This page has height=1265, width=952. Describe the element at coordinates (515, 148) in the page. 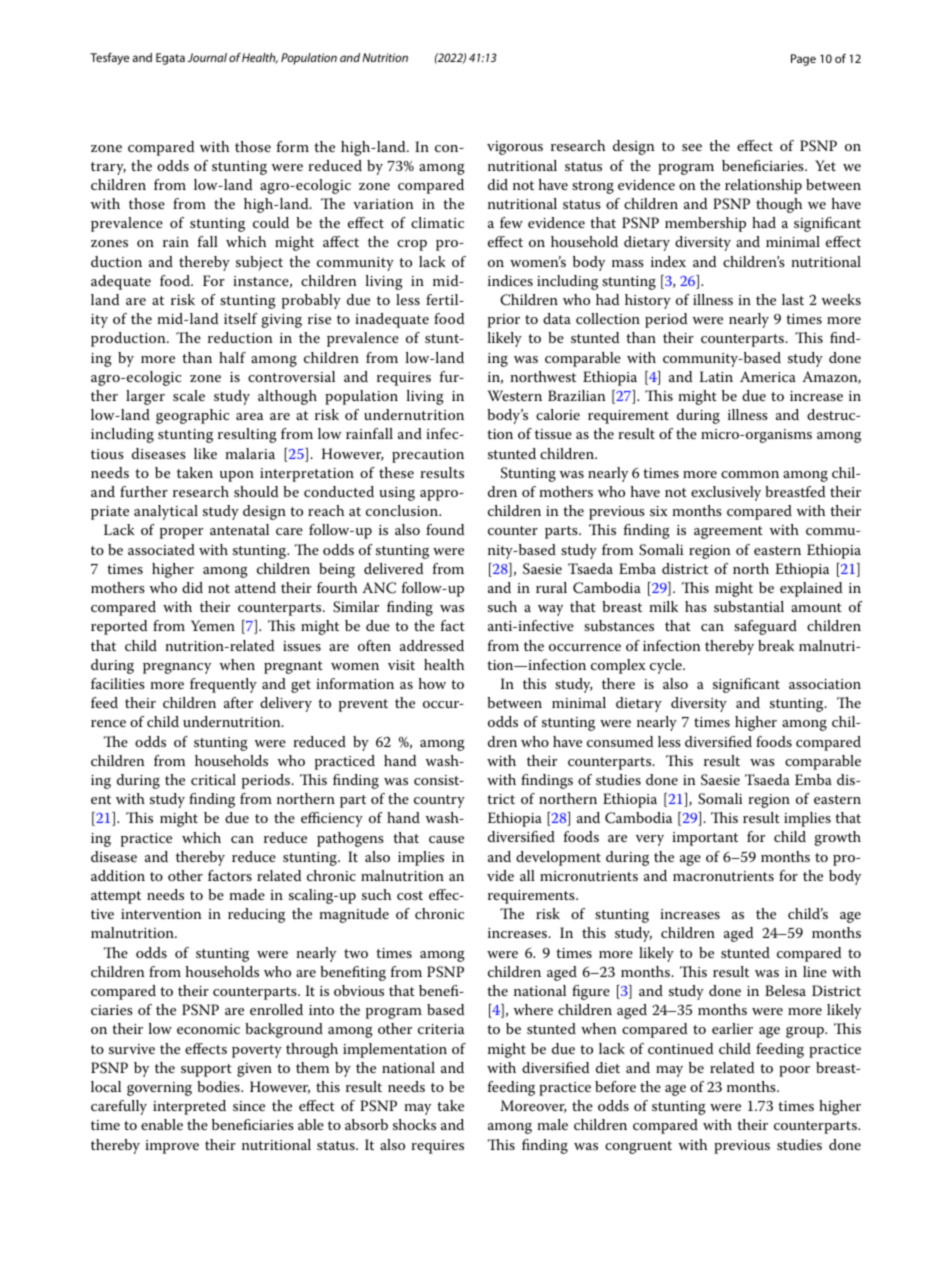

I see `vigorous` at that location.
